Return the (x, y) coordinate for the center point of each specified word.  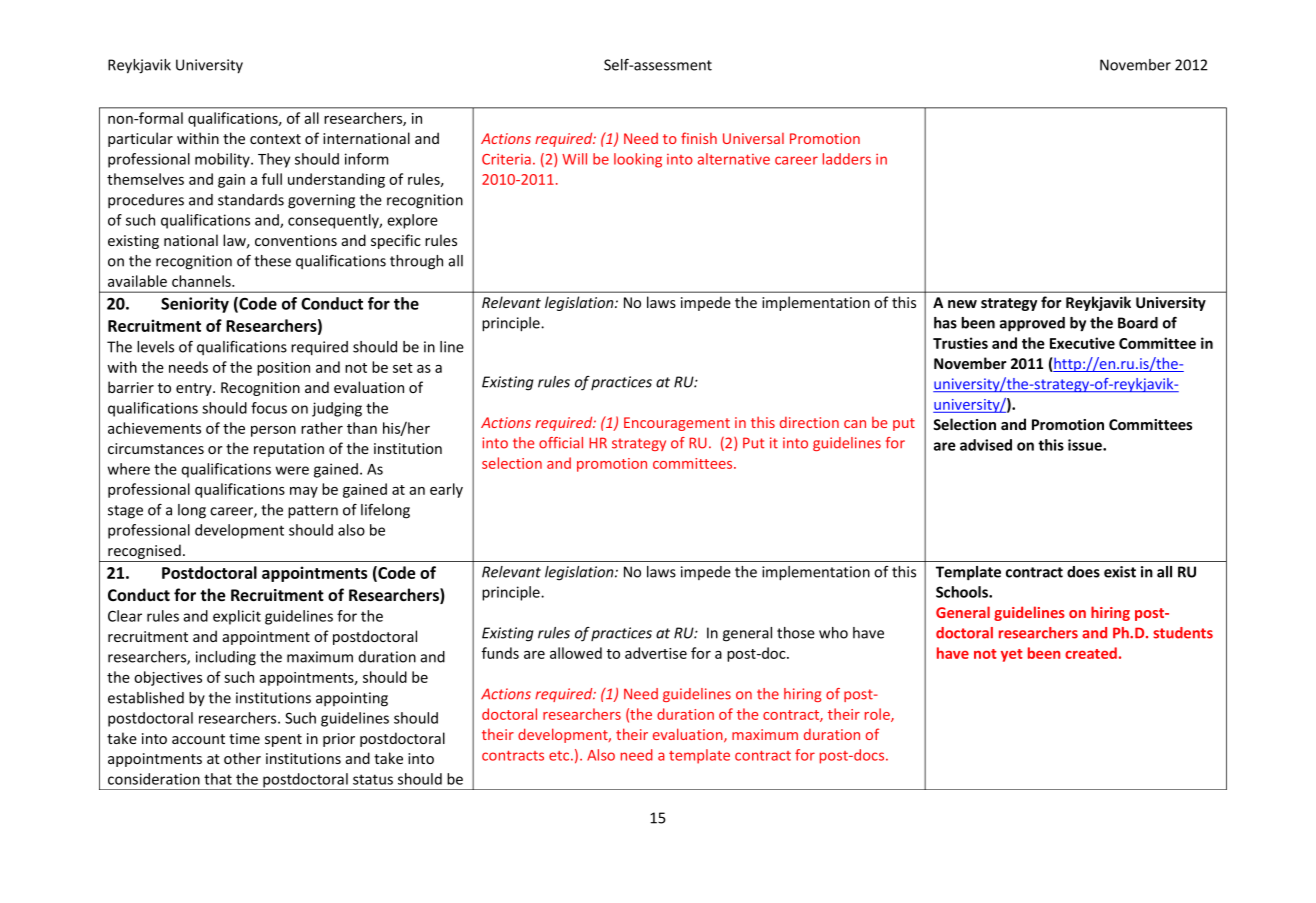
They (274, 160)
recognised (144, 553)
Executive (1082, 343)
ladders (847, 159)
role (878, 715)
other (242, 758)
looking (638, 160)
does (1083, 572)
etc (560, 756)
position (283, 369)
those (796, 633)
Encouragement (677, 424)
